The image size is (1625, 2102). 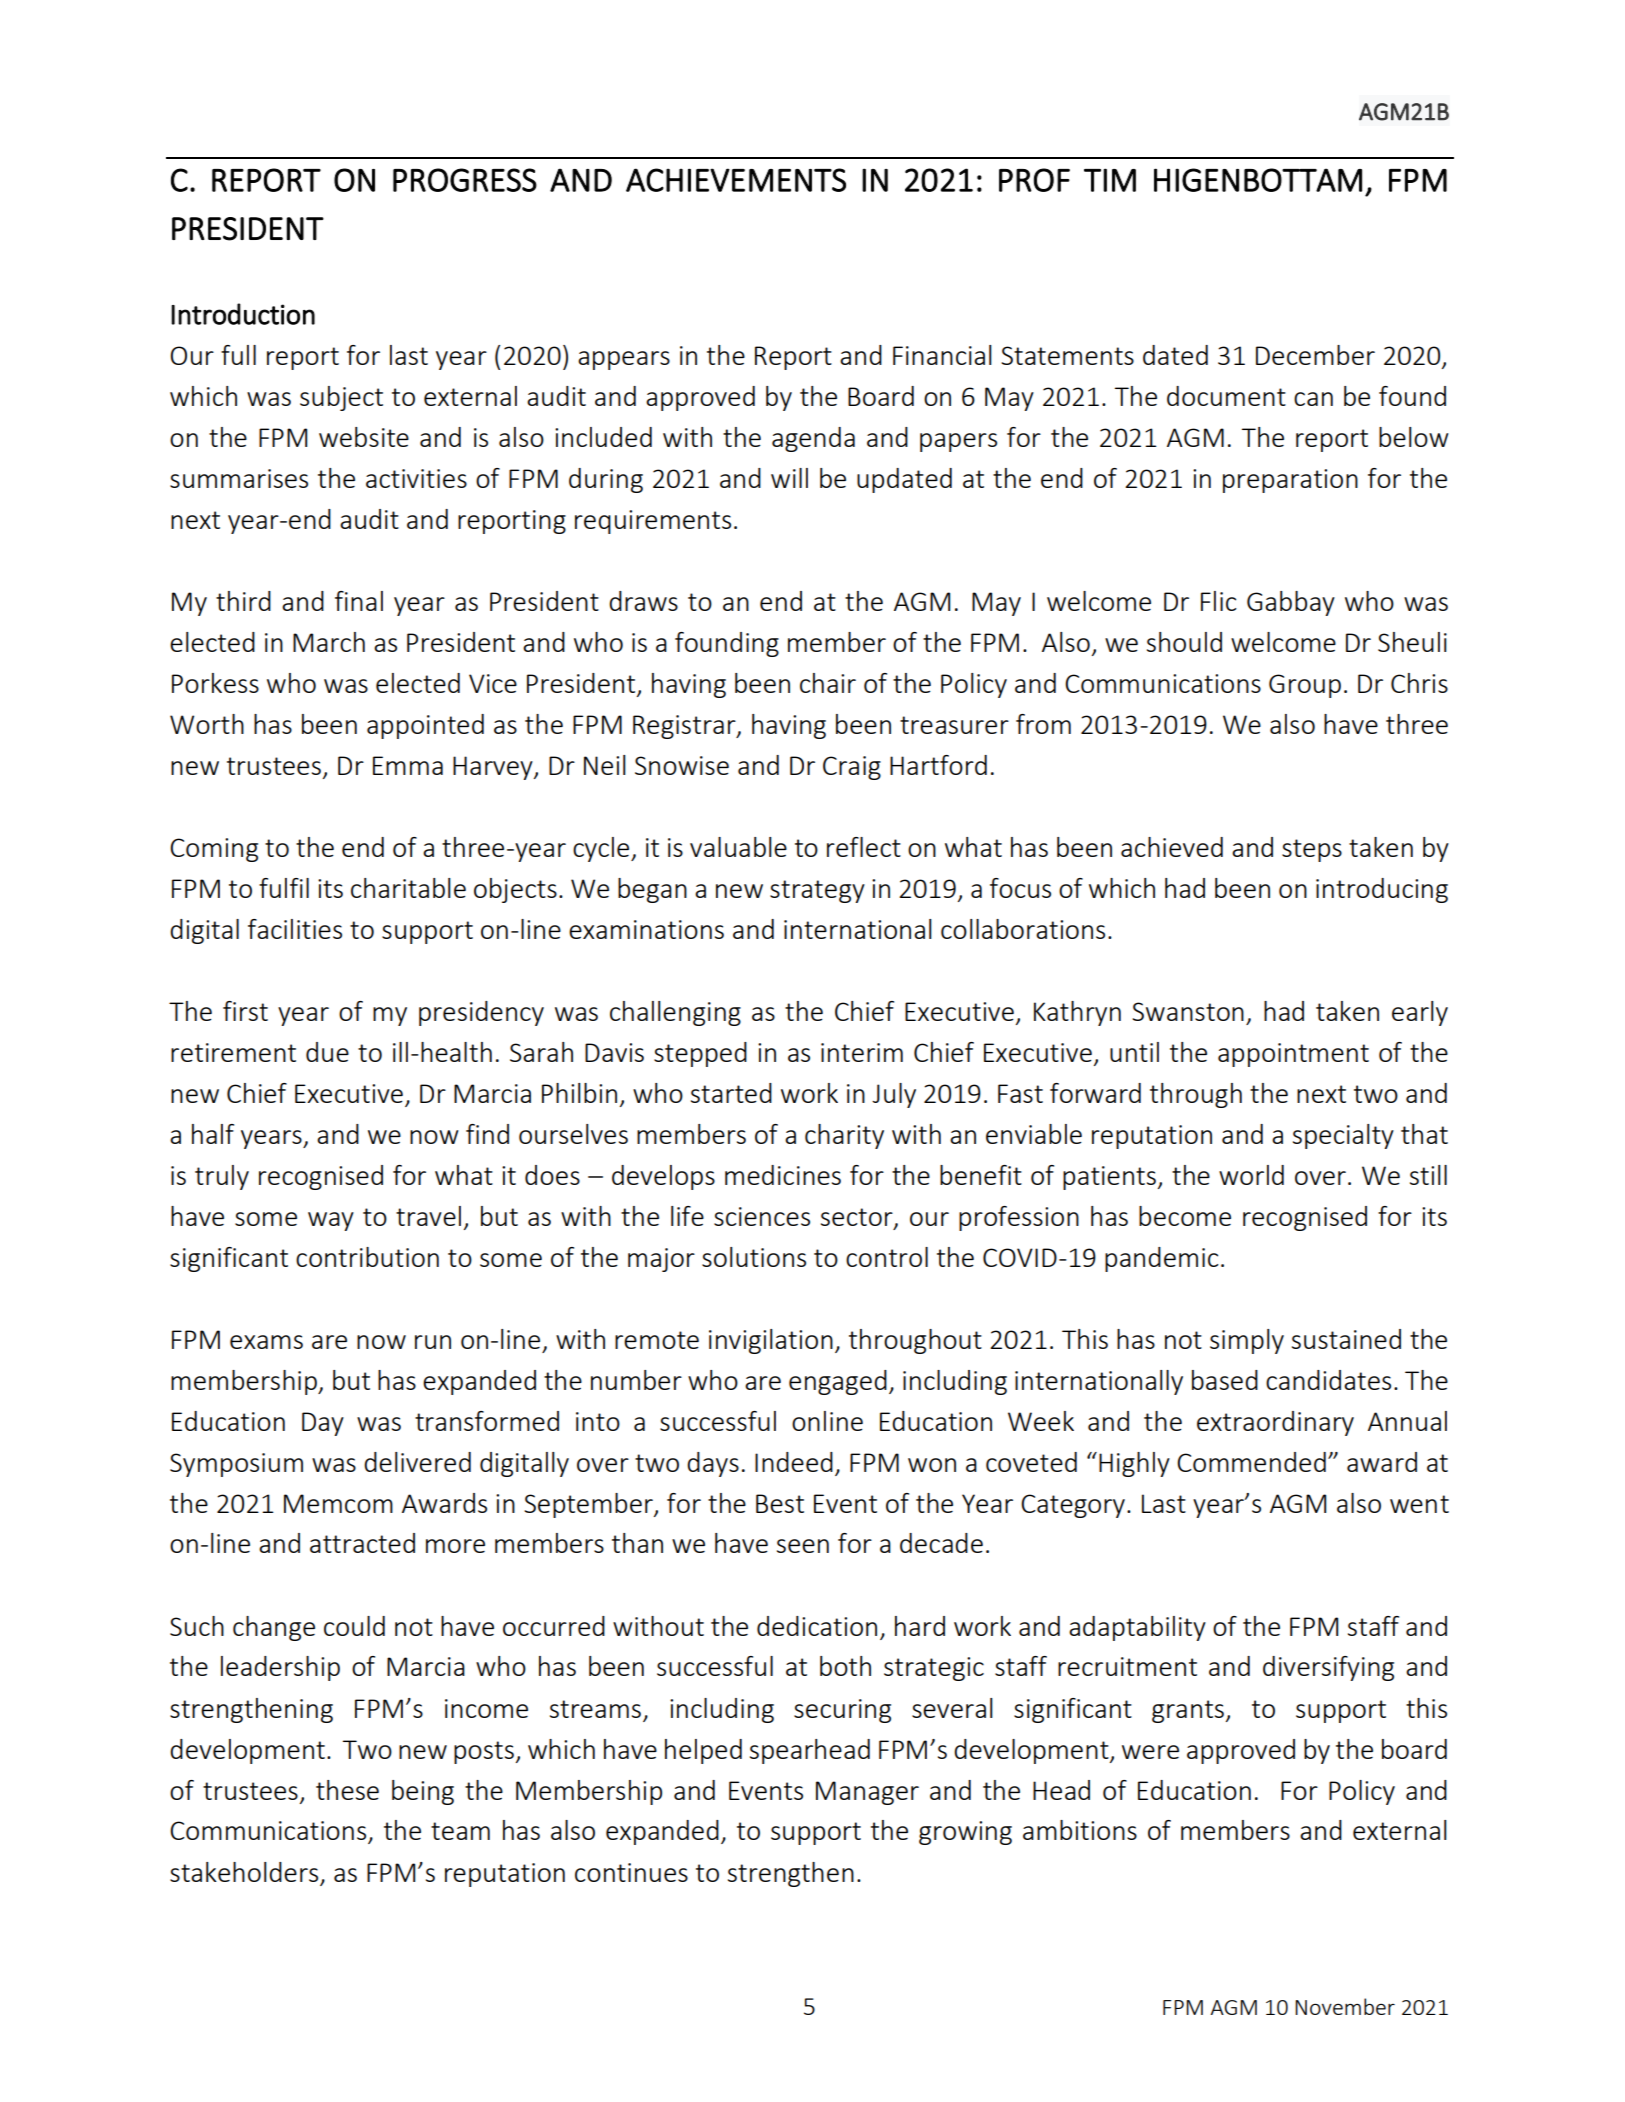 I want to click on charity, so click(x=844, y=1136).
